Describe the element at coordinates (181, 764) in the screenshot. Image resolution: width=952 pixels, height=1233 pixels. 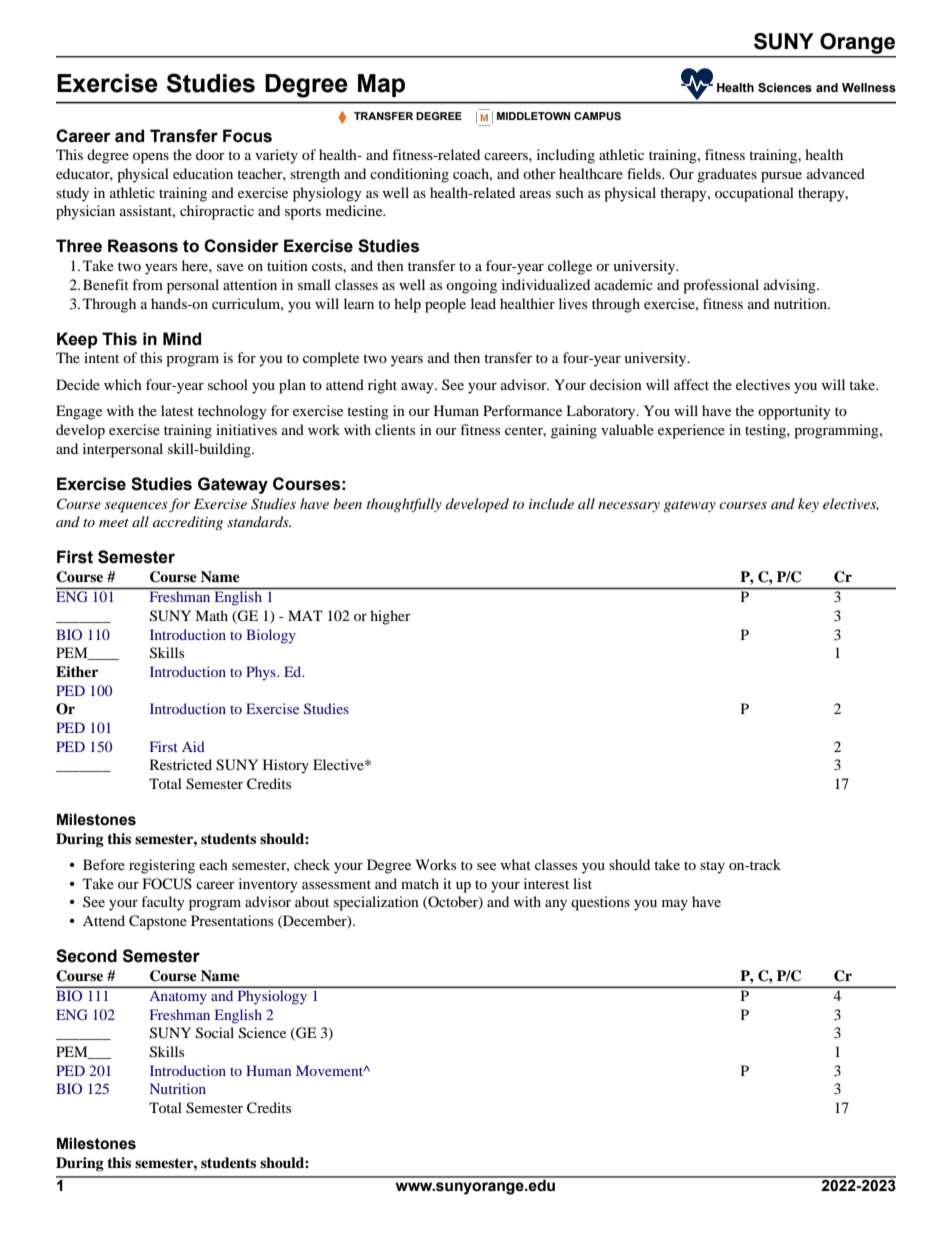
I see `Restricted` at that location.
